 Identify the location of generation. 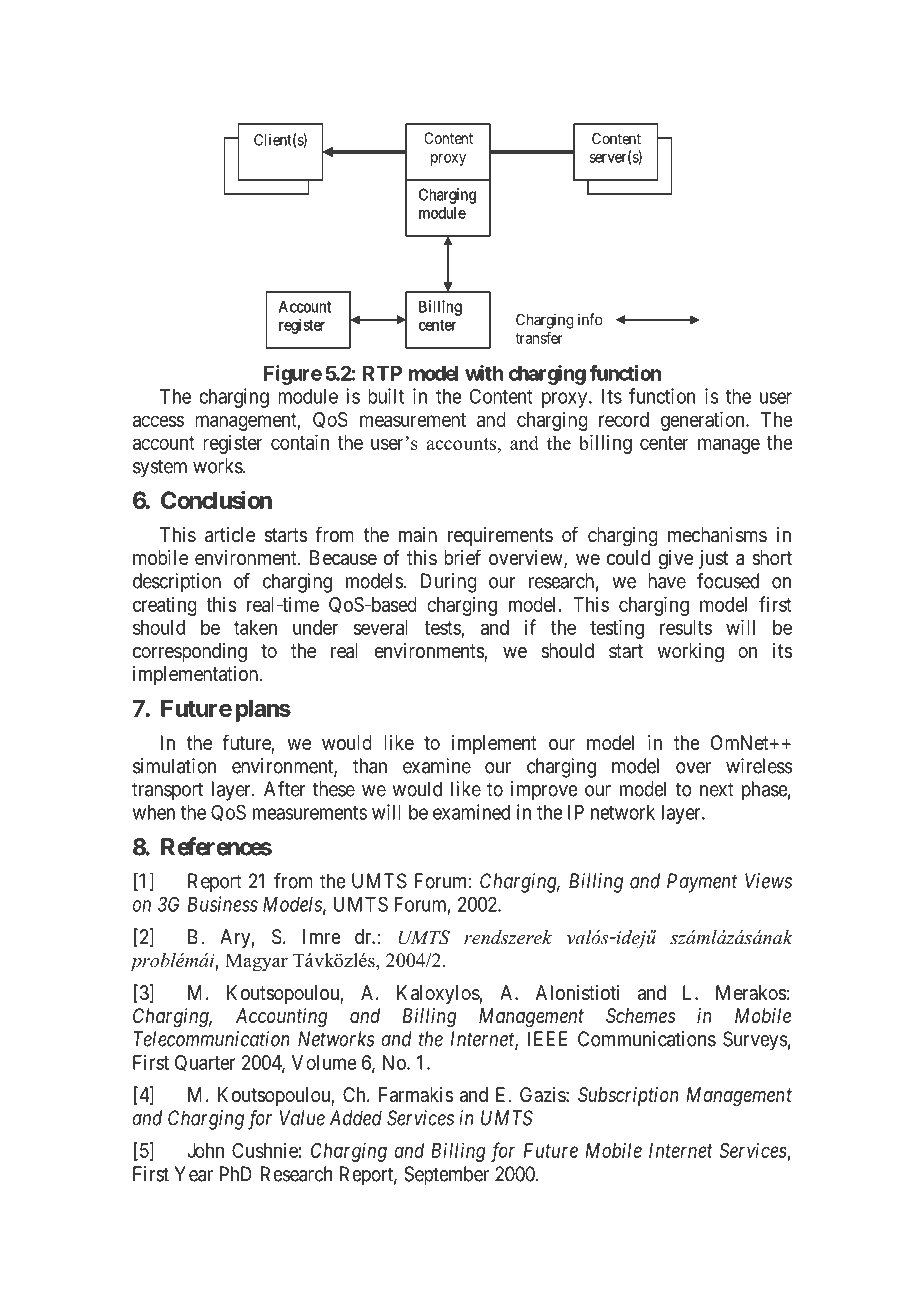
(704, 421).
